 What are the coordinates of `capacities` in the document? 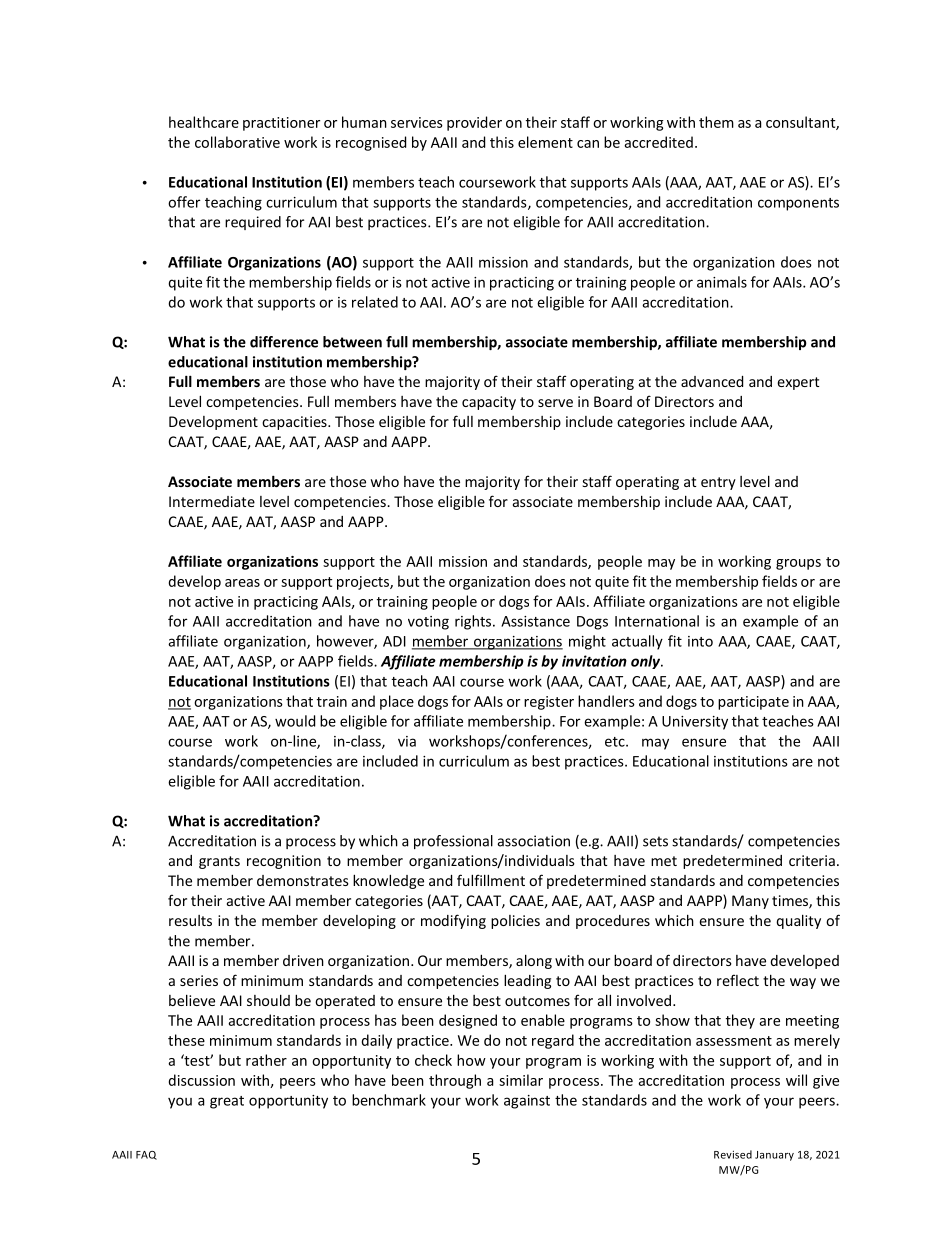 It's located at (295, 423).
